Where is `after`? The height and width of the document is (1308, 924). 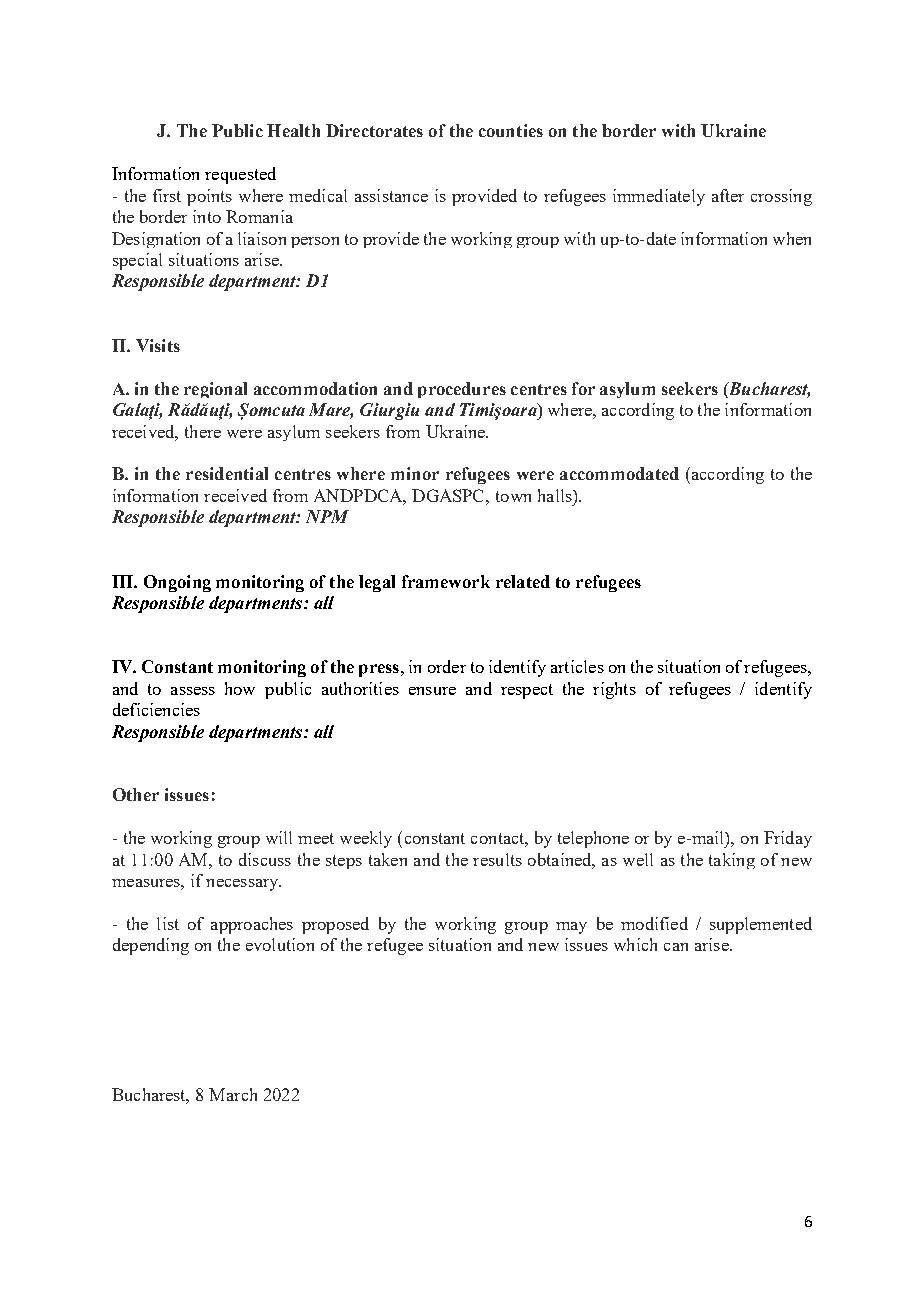
after is located at coordinates (728, 195).
